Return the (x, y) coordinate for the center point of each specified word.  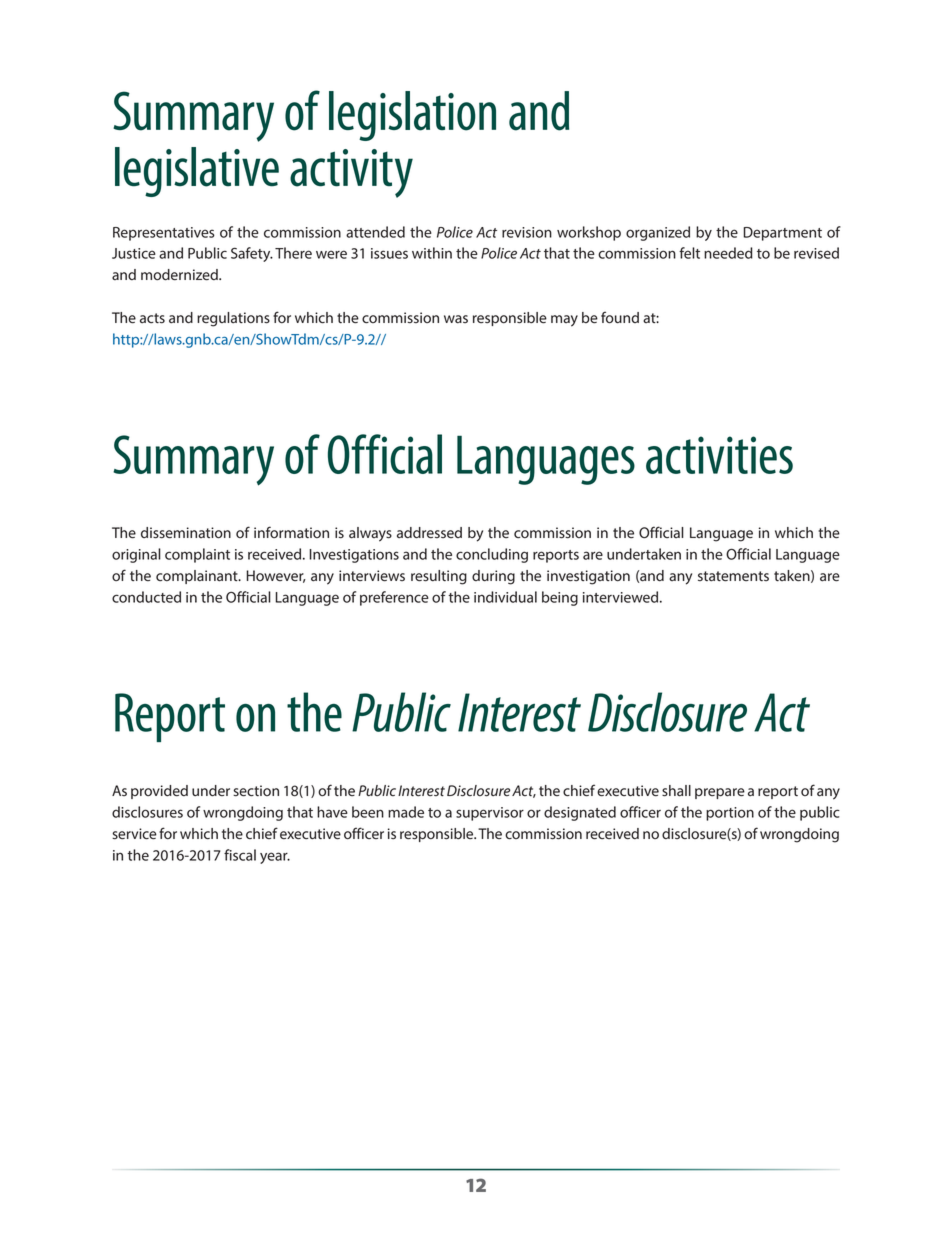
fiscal (240, 855)
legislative (197, 172)
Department (782, 234)
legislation (412, 116)
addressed (429, 533)
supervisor (490, 814)
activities (719, 455)
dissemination (186, 533)
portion (730, 814)
